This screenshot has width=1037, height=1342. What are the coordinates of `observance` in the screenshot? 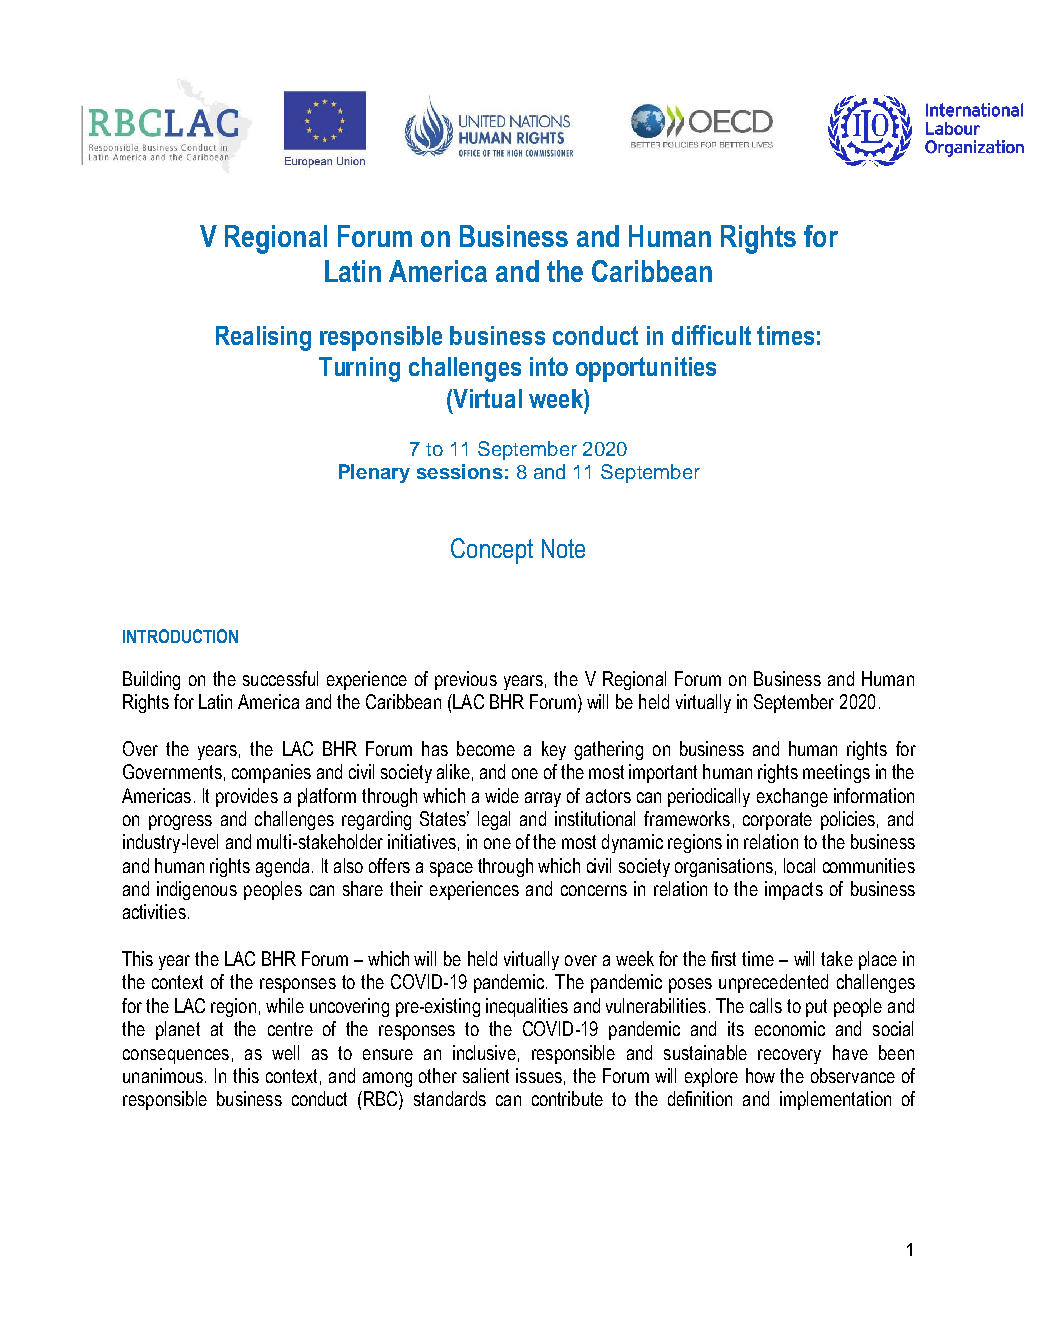 It's located at (853, 1075).
